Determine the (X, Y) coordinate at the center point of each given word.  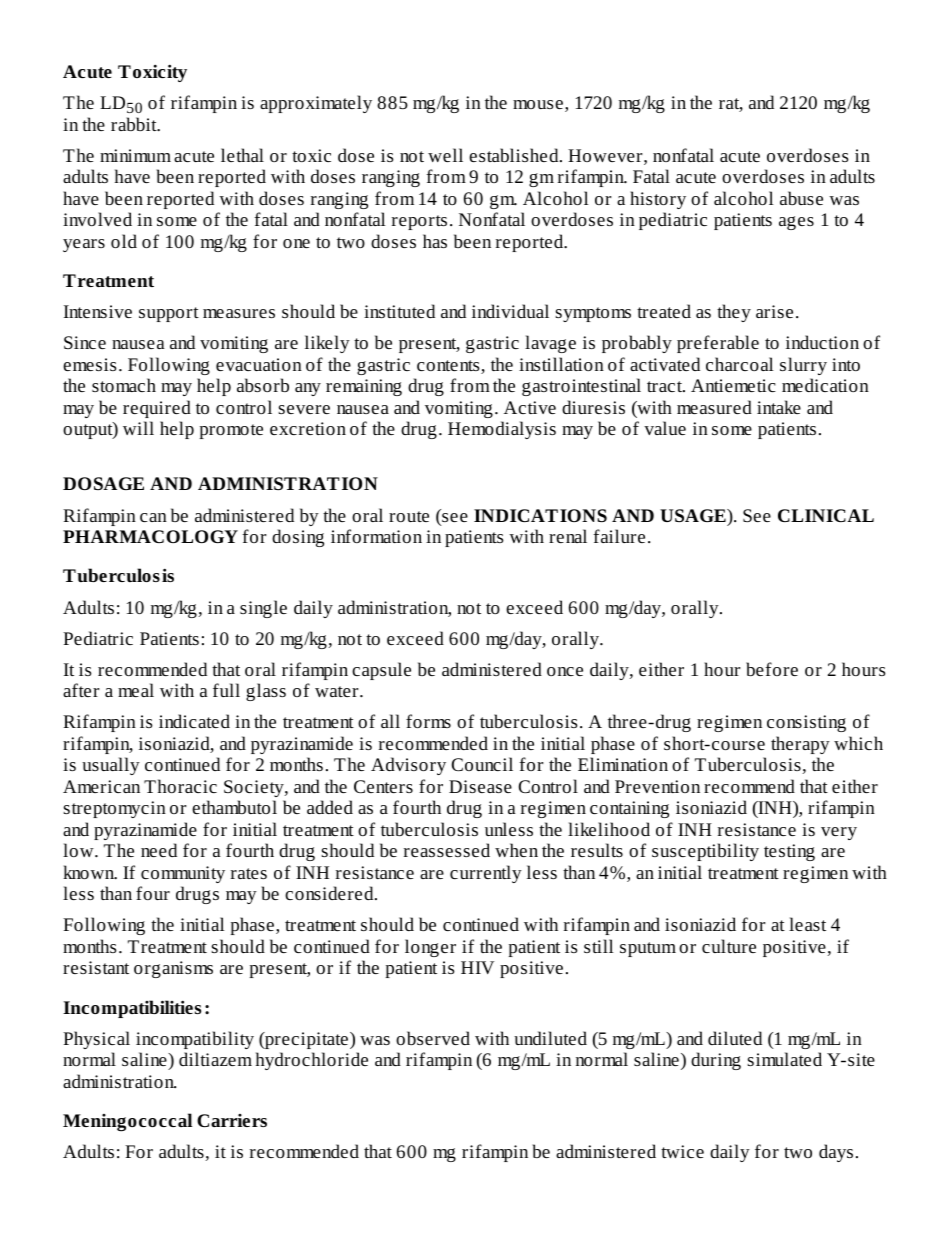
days (836, 1153)
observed (433, 1038)
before (772, 669)
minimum (135, 155)
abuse (801, 198)
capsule (381, 671)
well (445, 155)
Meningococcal (127, 1122)
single (263, 609)
